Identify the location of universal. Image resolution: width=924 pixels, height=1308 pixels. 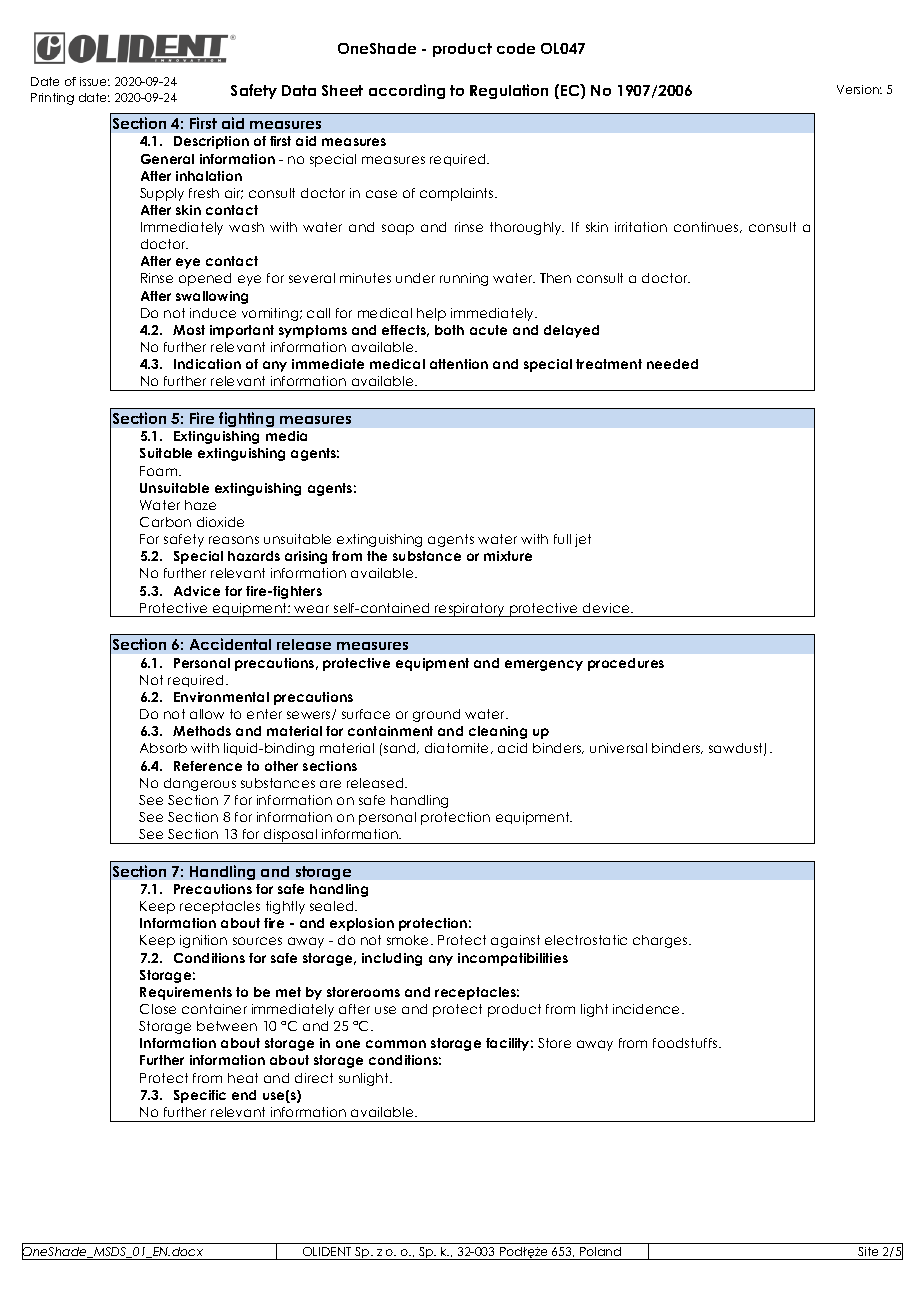
(618, 748).
